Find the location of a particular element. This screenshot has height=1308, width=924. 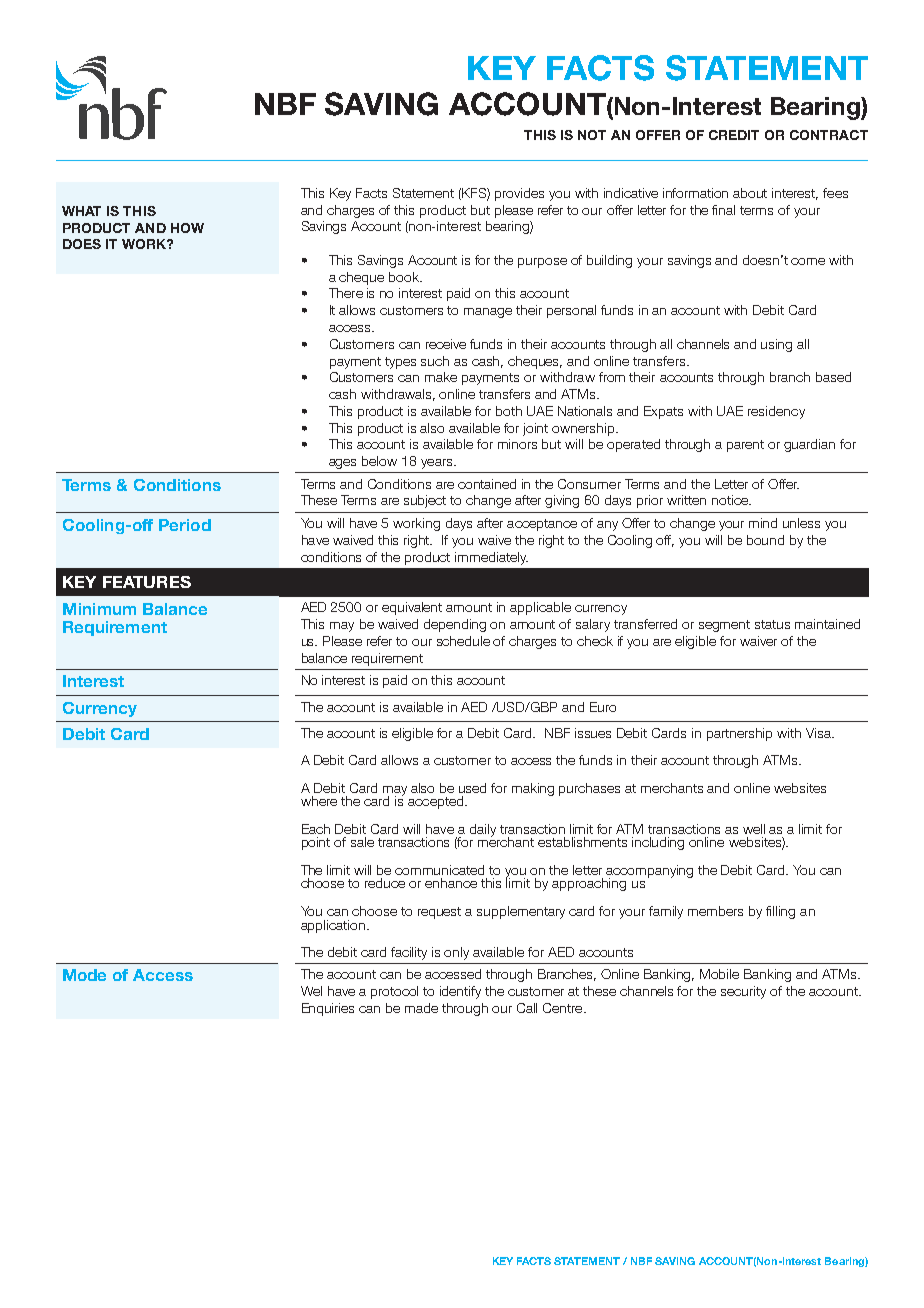

parent is located at coordinates (745, 446).
